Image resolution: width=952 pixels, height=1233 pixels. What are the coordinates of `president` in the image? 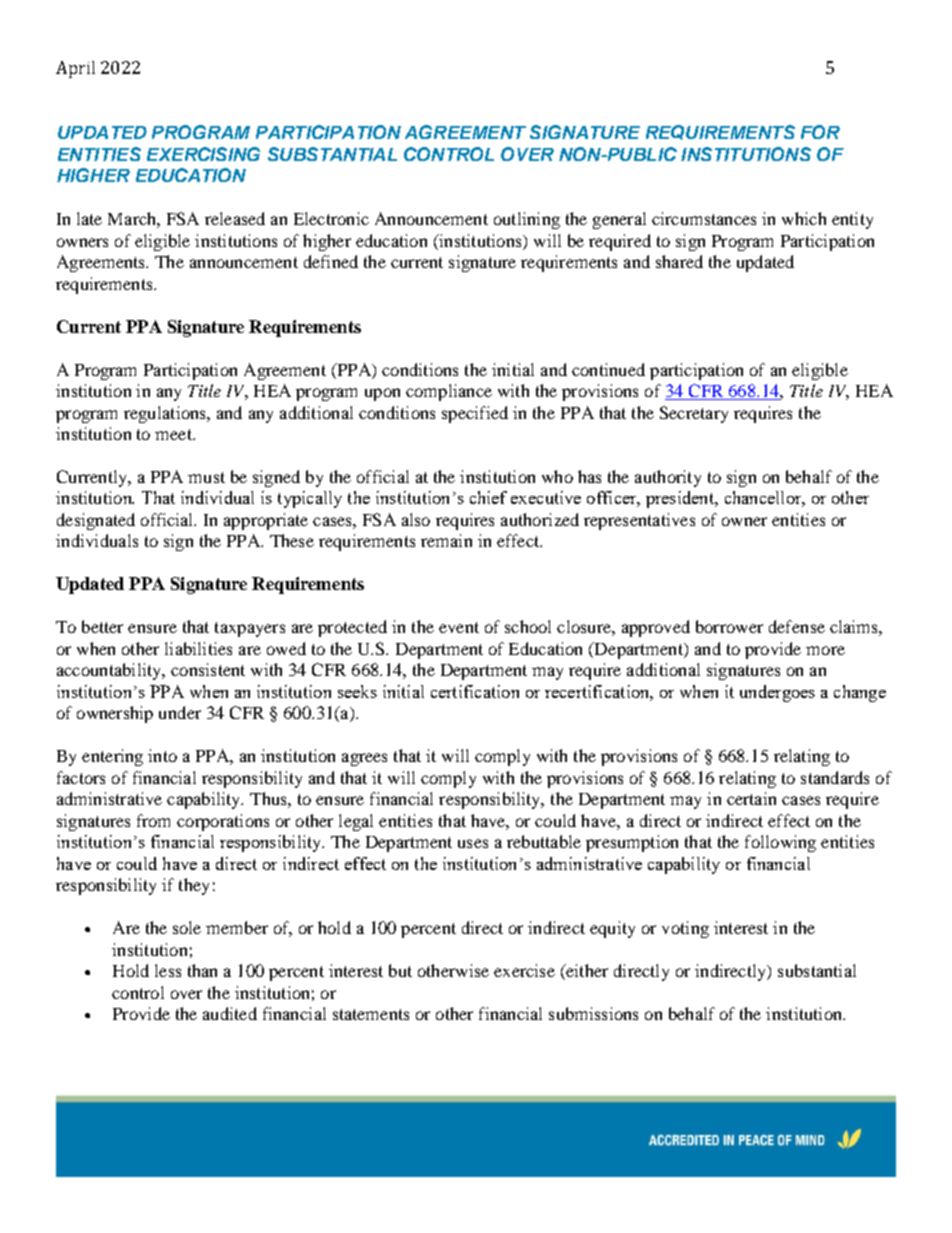 It's located at (681, 499).
